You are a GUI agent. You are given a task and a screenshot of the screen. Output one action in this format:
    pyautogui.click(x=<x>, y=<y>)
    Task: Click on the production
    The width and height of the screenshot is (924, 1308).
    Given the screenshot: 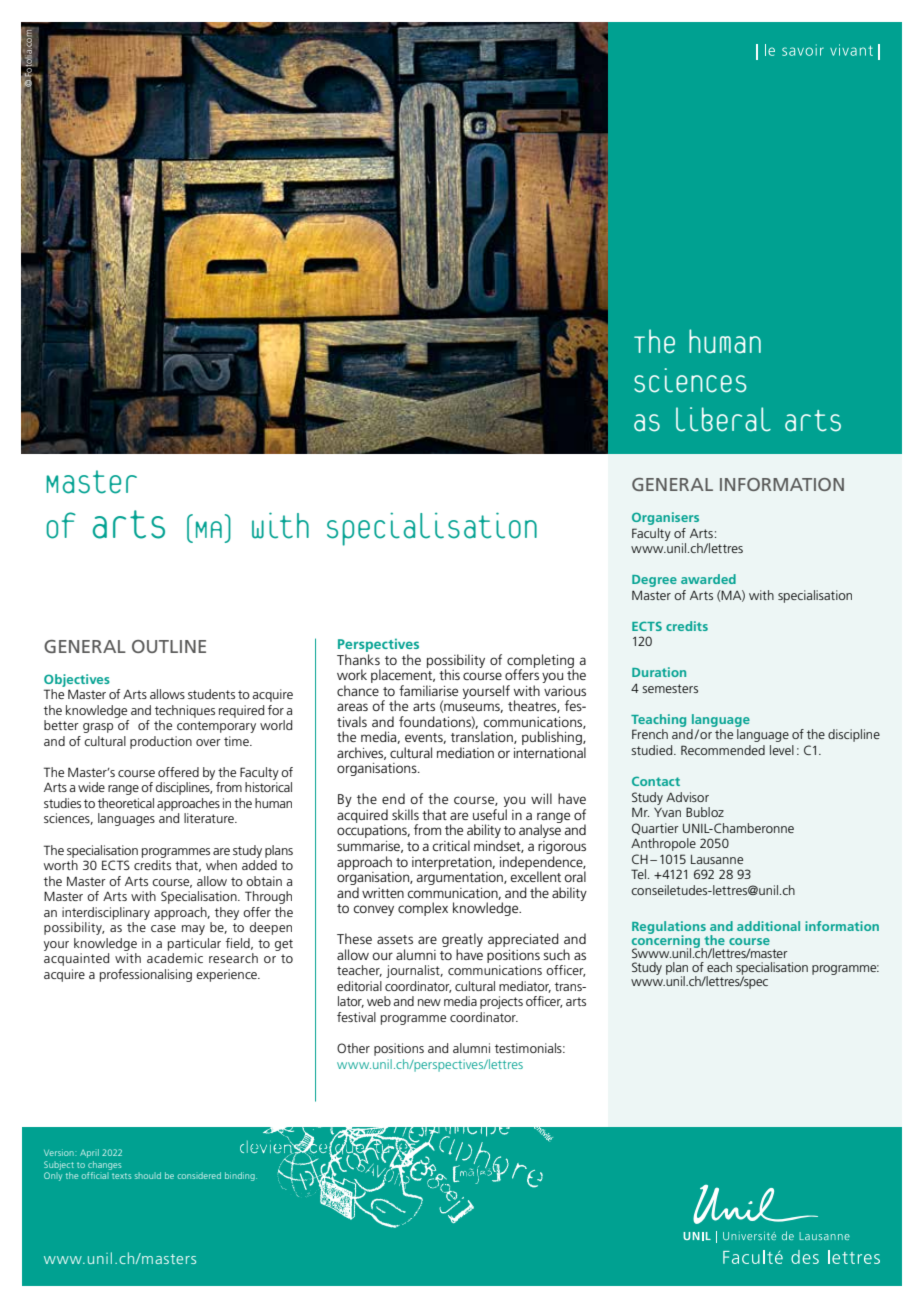 What is the action you would take?
    pyautogui.click(x=161, y=742)
